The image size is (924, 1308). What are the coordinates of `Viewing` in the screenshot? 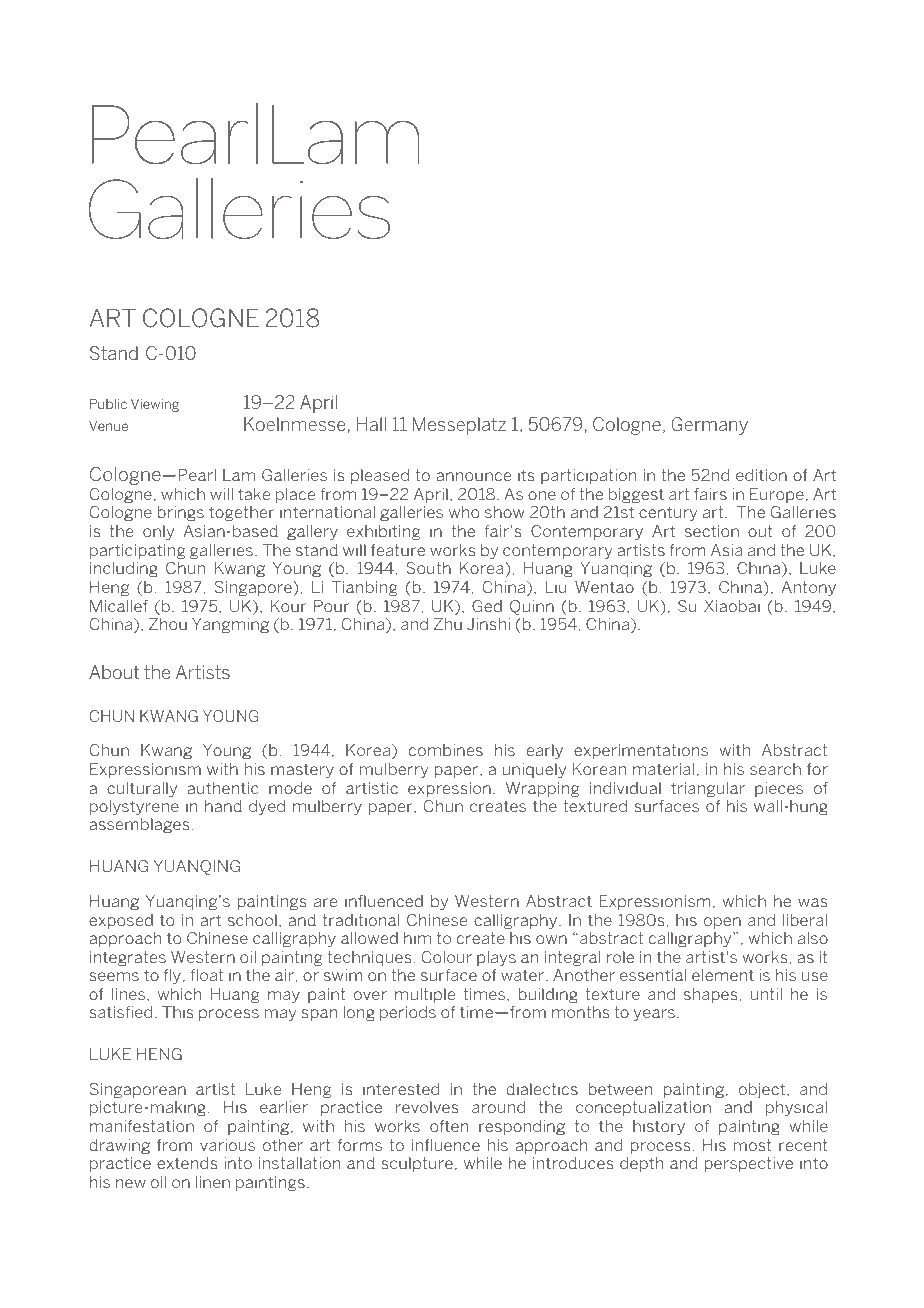 It's located at (155, 405).
